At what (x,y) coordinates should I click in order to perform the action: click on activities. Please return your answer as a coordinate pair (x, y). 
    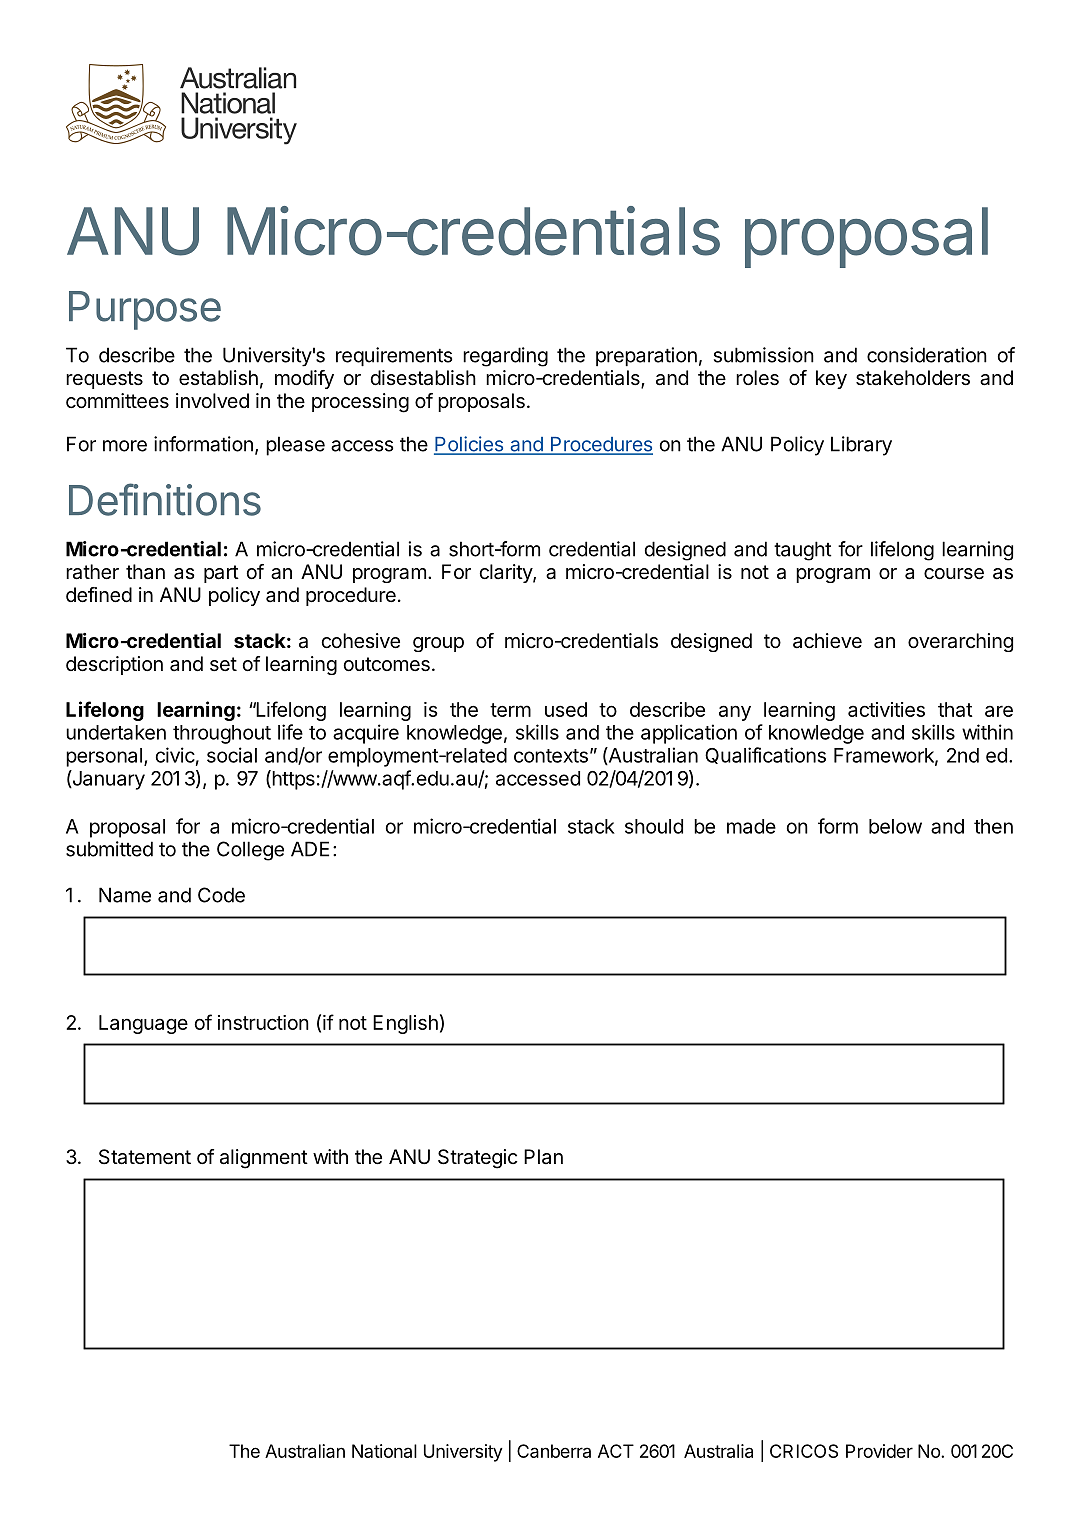
    Looking at the image, I should click on (886, 709).
